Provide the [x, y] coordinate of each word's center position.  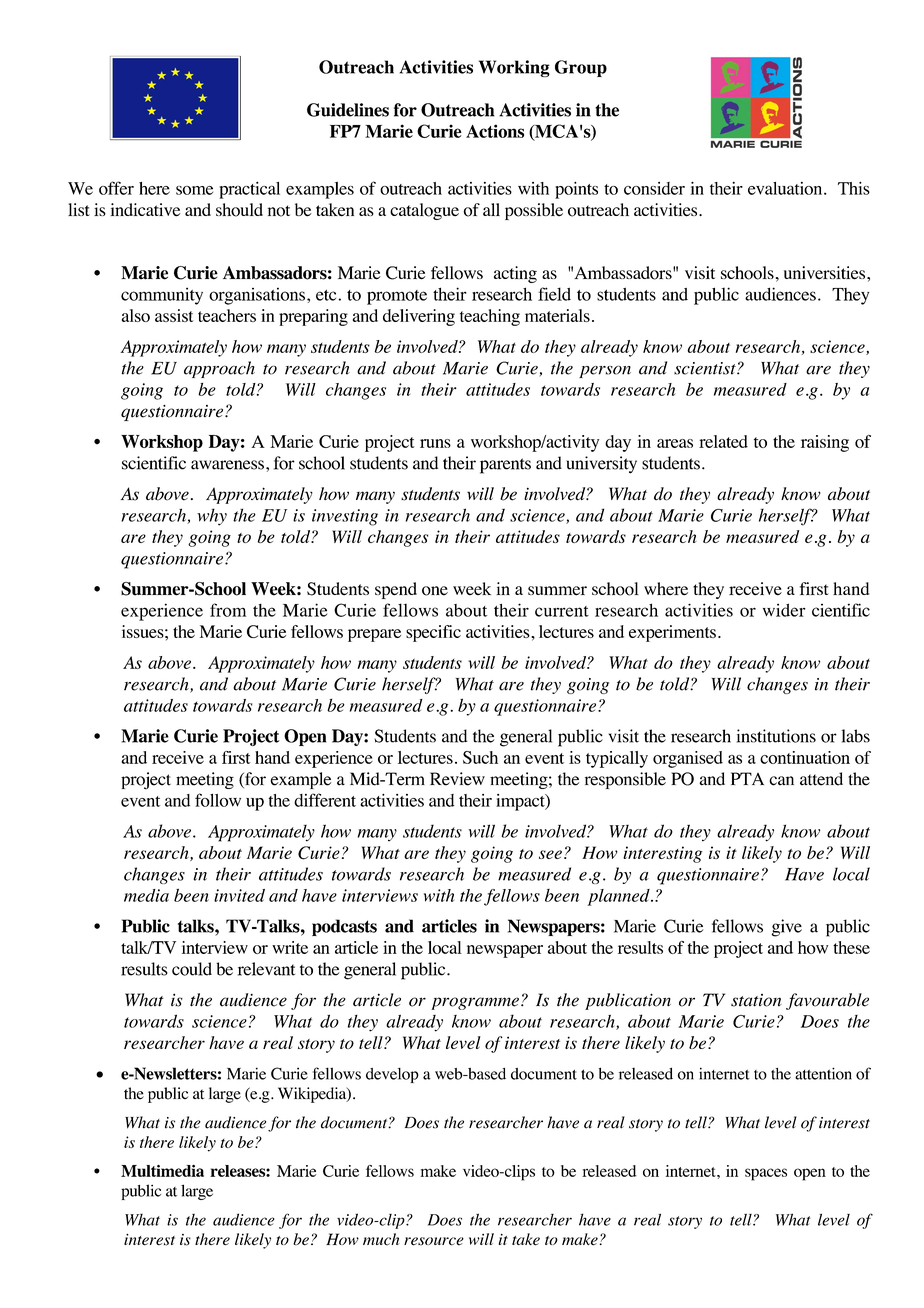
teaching [490, 317]
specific [433, 633]
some [194, 190]
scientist [706, 368]
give [787, 928]
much [381, 1239]
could [192, 969]
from [228, 610]
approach [219, 369]
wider [784, 610]
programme [475, 1003]
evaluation [786, 188]
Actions [495, 131]
